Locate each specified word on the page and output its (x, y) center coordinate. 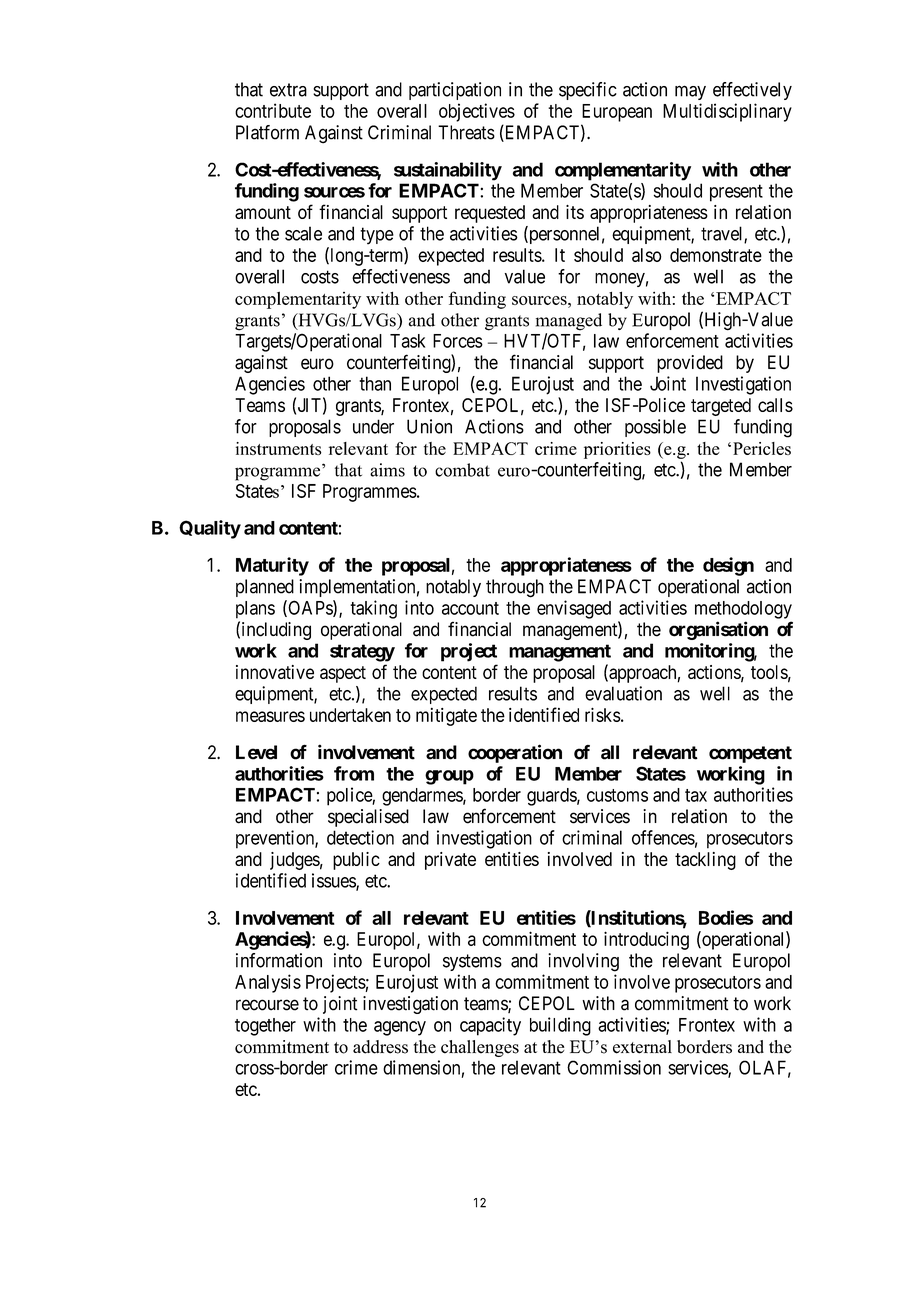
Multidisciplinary (727, 112)
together (265, 1027)
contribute (273, 110)
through (515, 588)
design (728, 566)
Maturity (272, 566)
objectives (477, 112)
